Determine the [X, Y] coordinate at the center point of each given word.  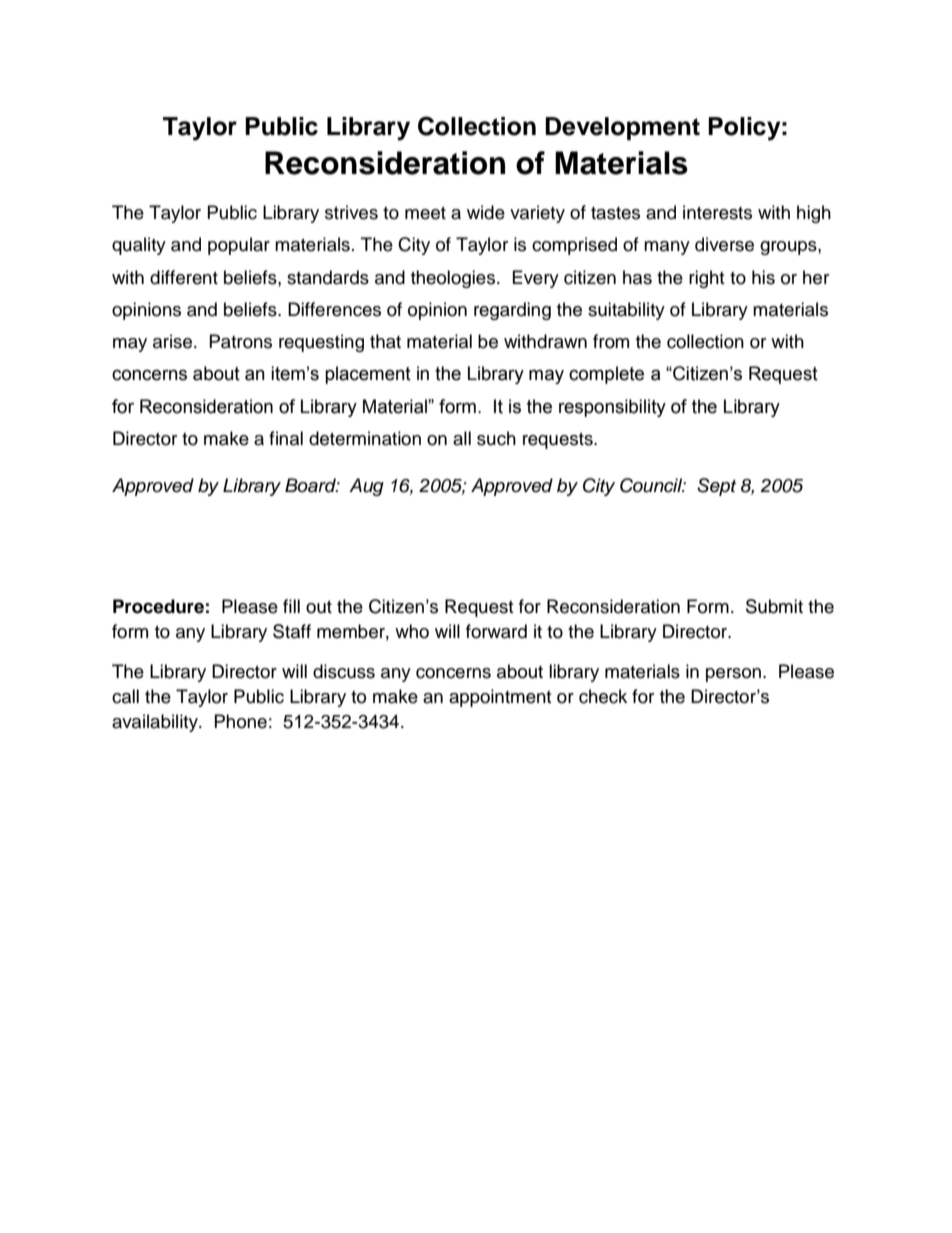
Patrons [241, 341]
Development [622, 128]
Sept [716, 487]
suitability [626, 311]
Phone [241, 721]
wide [486, 212]
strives [351, 212]
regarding [512, 311]
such [496, 438]
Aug [366, 487]
